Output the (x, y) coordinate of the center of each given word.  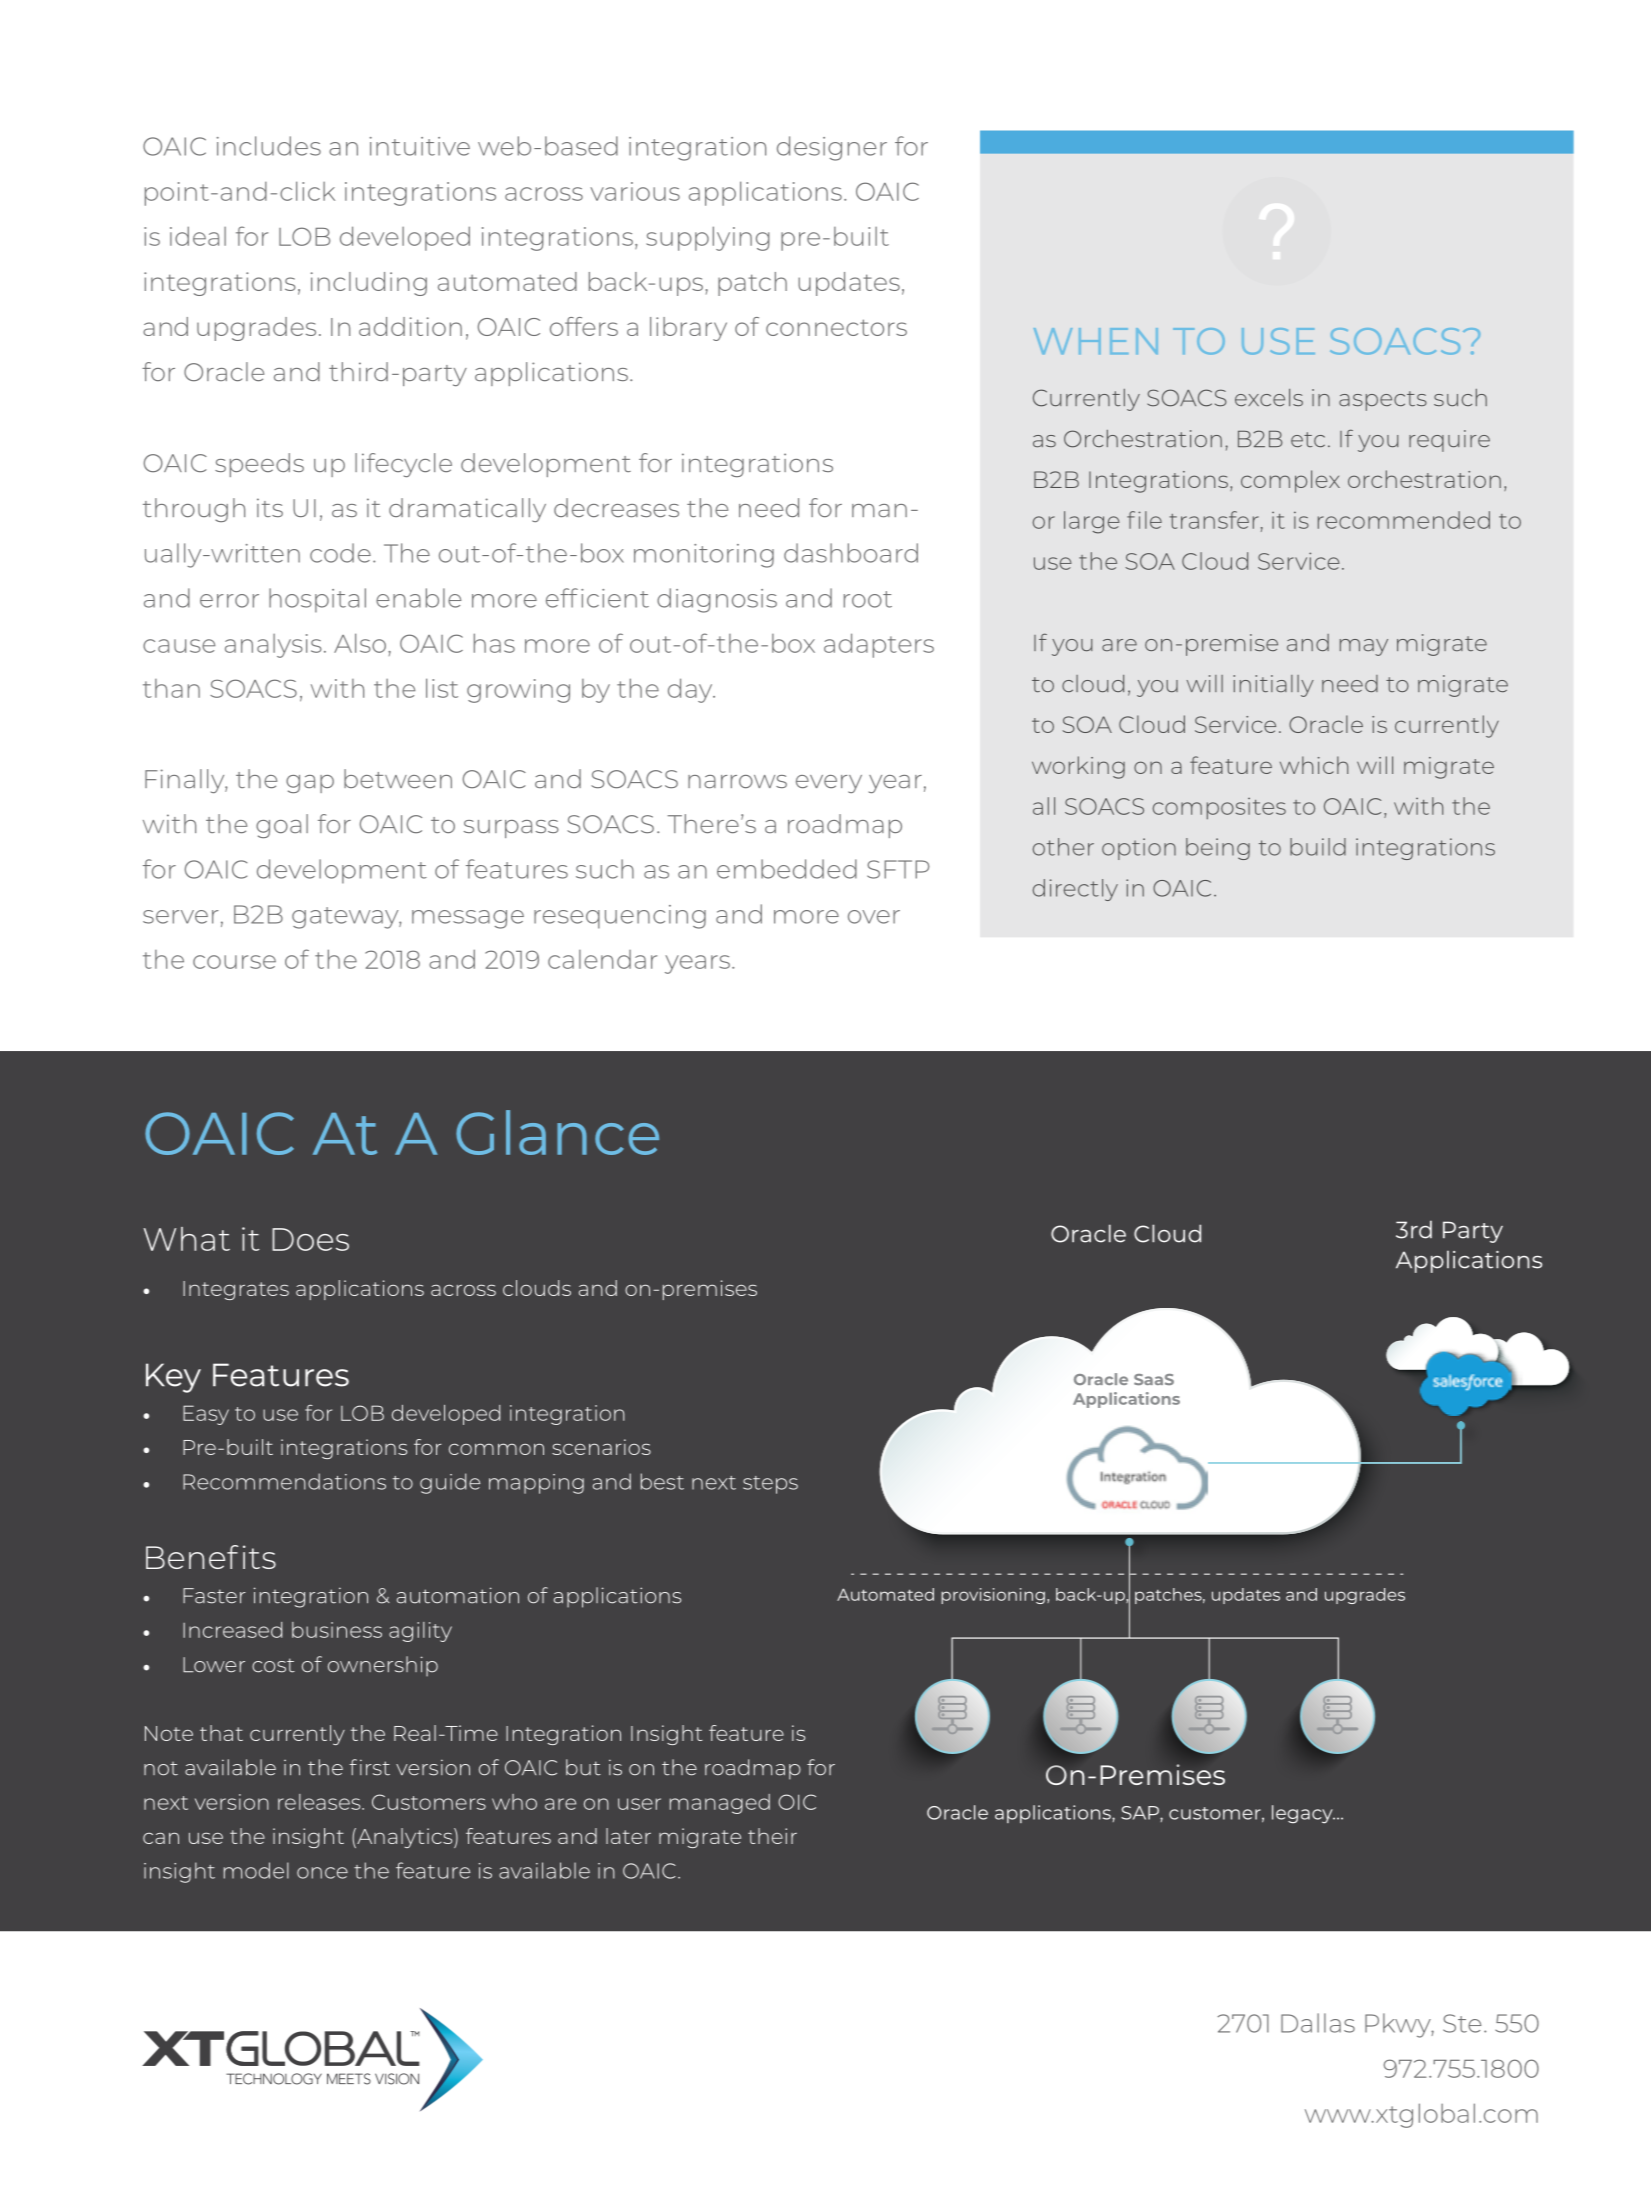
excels (1269, 397)
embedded (787, 869)
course (234, 962)
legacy (1303, 1814)
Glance (557, 1132)
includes (269, 146)
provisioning (993, 1596)
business (337, 1630)
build (1318, 847)
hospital (317, 600)
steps (770, 1485)
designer (832, 148)
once (322, 1873)
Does (310, 1239)
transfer (1214, 520)
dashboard (851, 553)
